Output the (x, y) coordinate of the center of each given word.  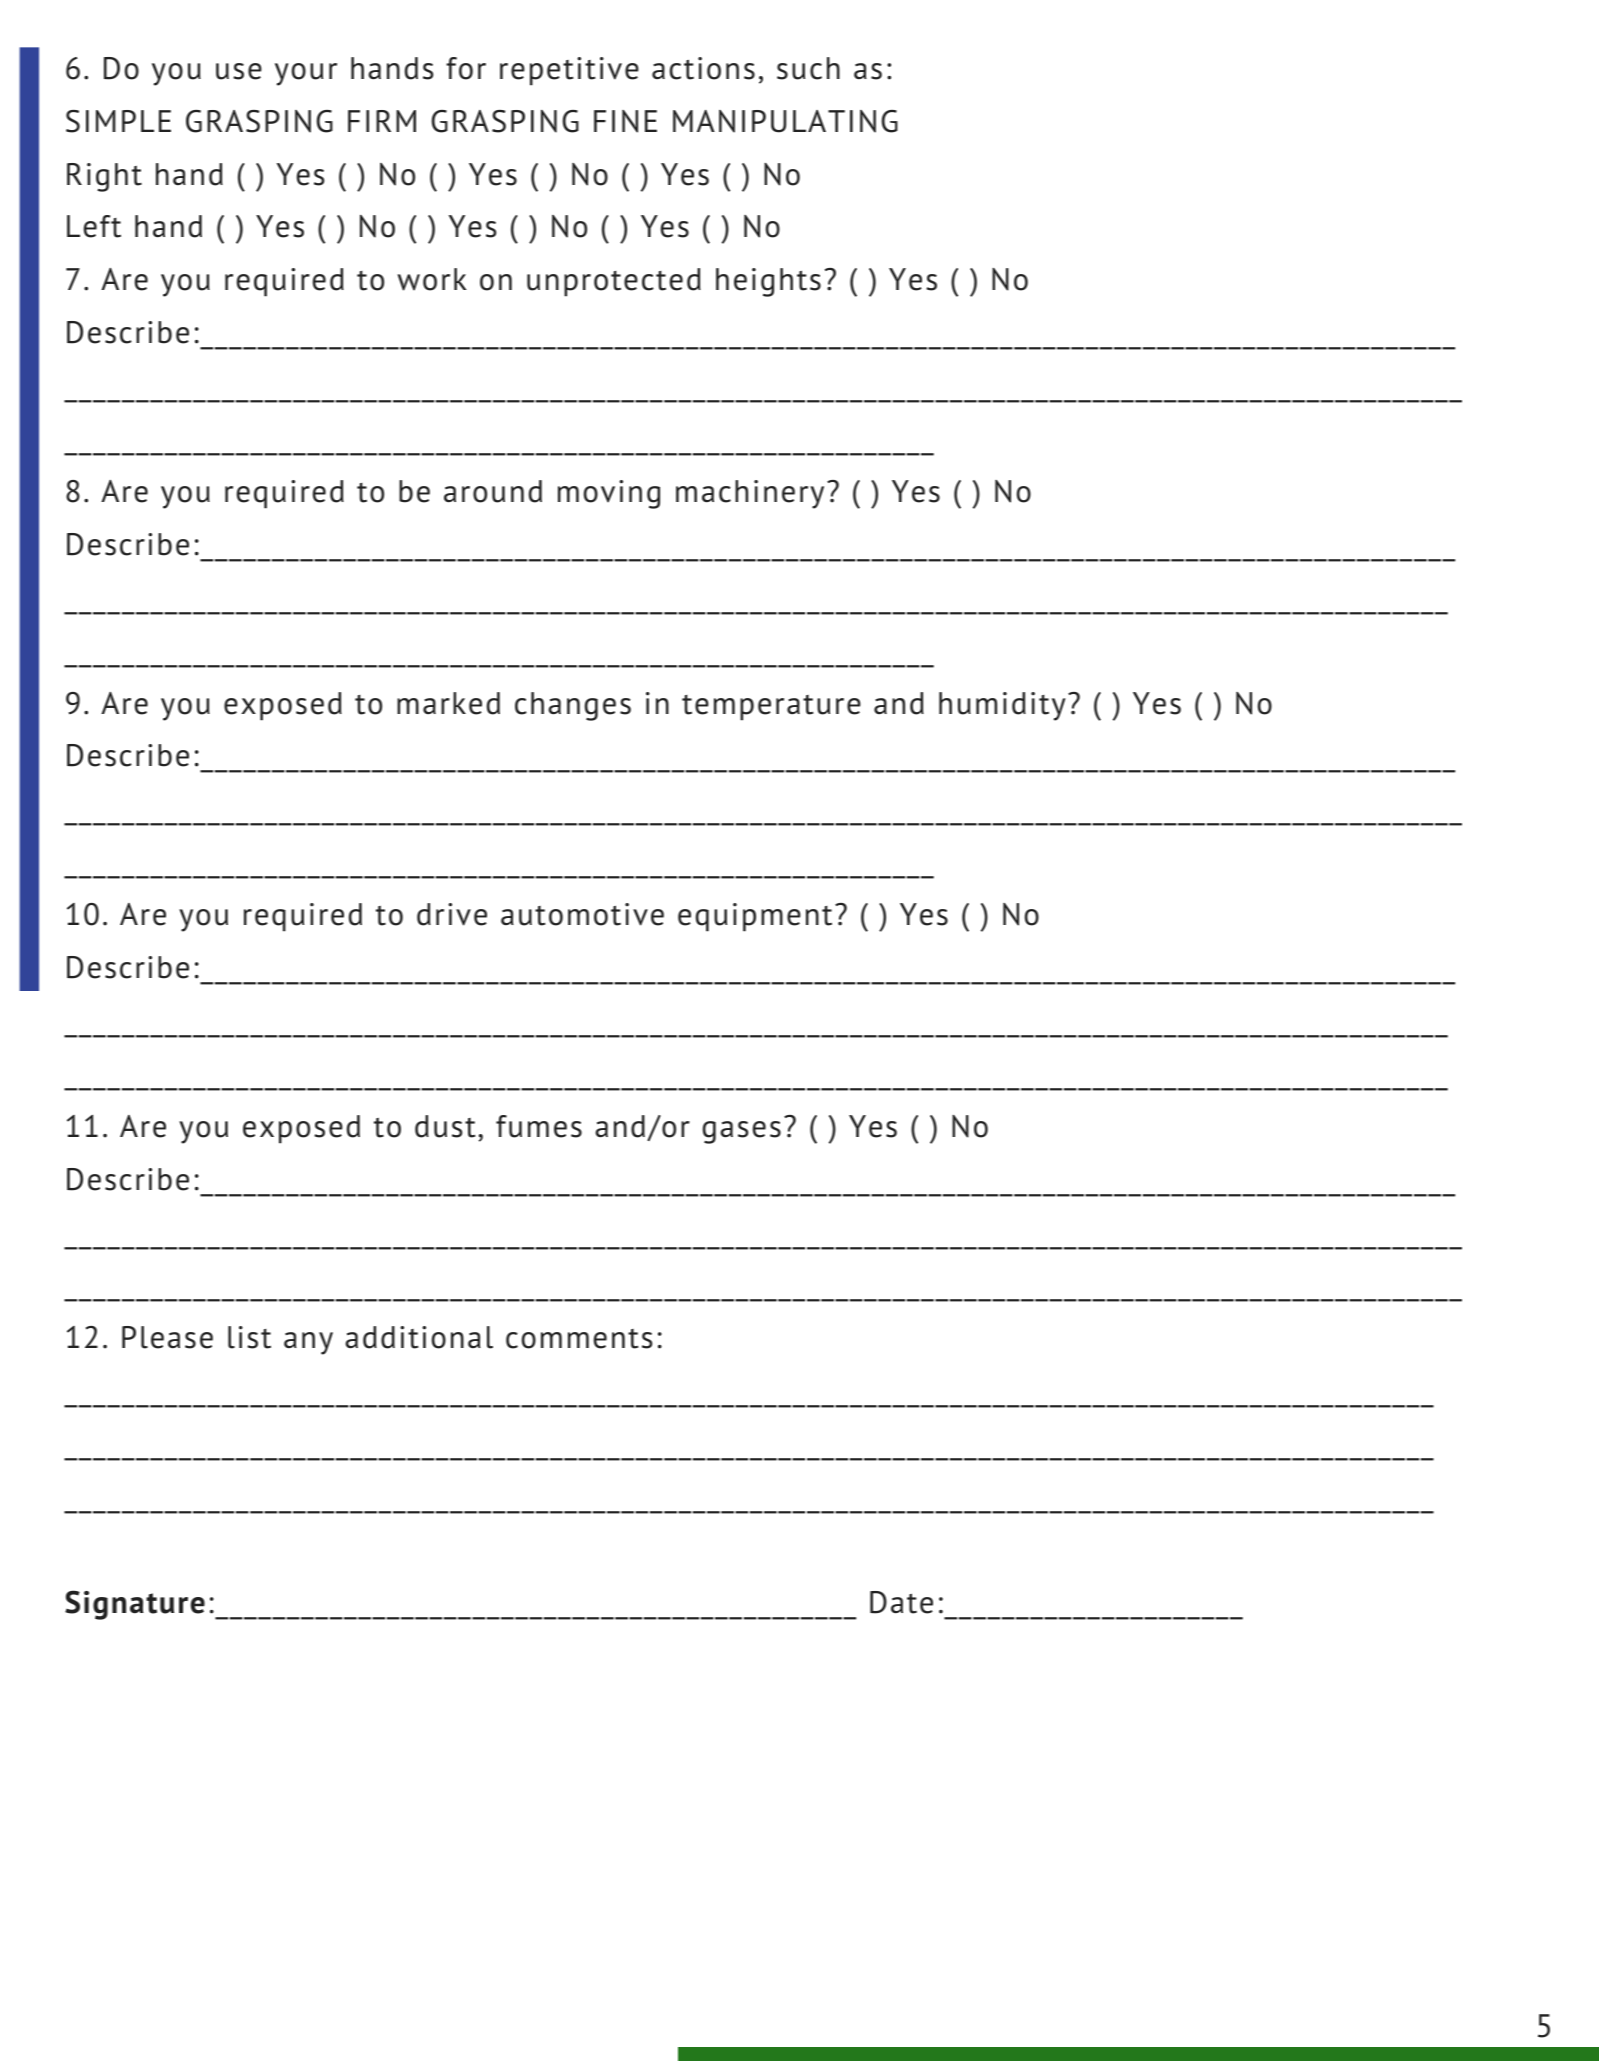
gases (742, 1132)
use (239, 71)
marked (448, 703)
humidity (1002, 706)
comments (579, 1339)
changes (573, 706)
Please (167, 1337)
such (808, 68)
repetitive (569, 71)
